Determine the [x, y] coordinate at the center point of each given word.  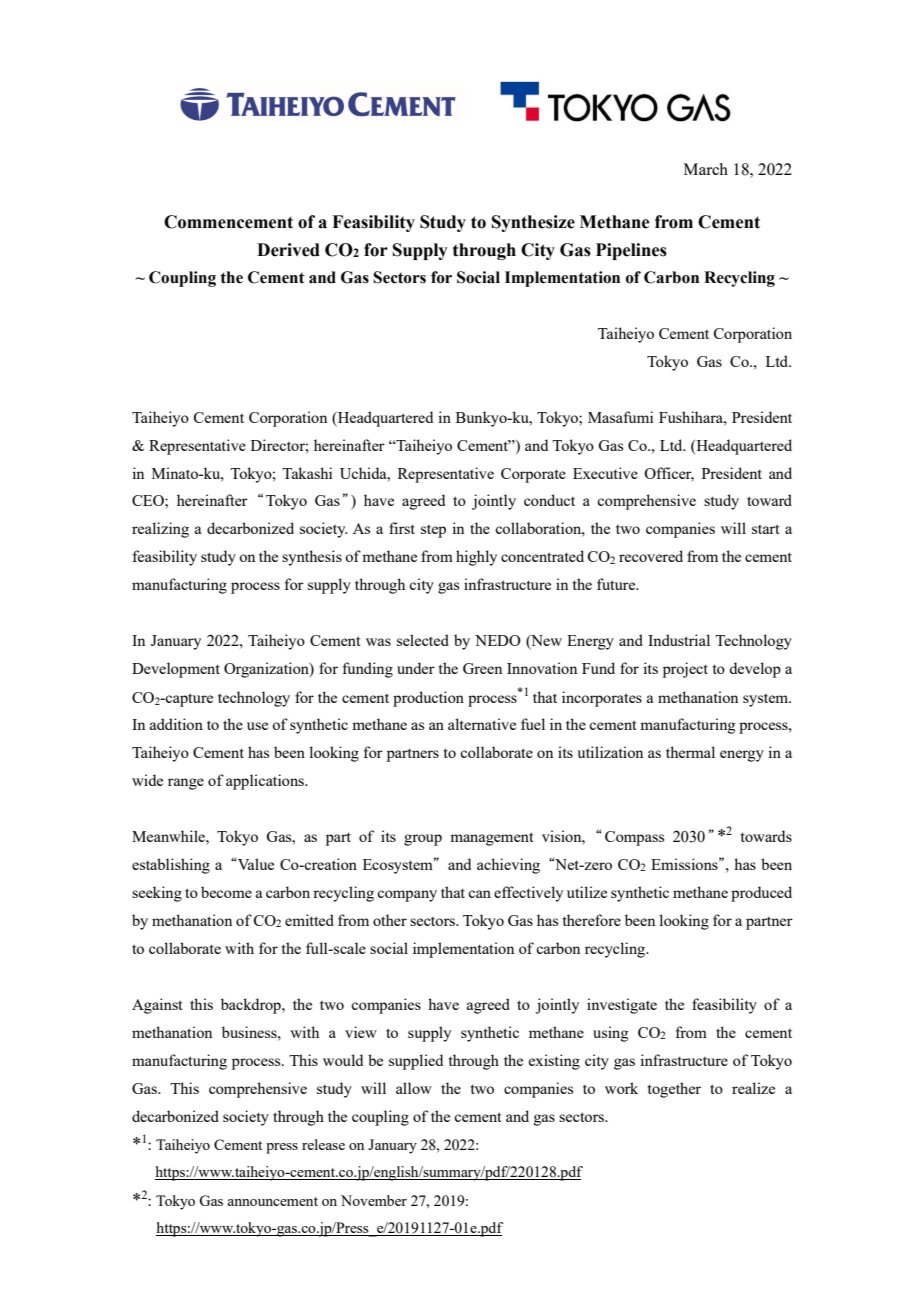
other [390, 920]
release [323, 1144]
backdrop [252, 1006]
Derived [288, 250]
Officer [669, 474]
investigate [622, 1006]
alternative [482, 724]
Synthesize [533, 223]
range [186, 784]
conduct [549, 500]
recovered [651, 556]
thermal [690, 752]
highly [476, 558]
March [706, 169]
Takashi [307, 473]
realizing [160, 530]
